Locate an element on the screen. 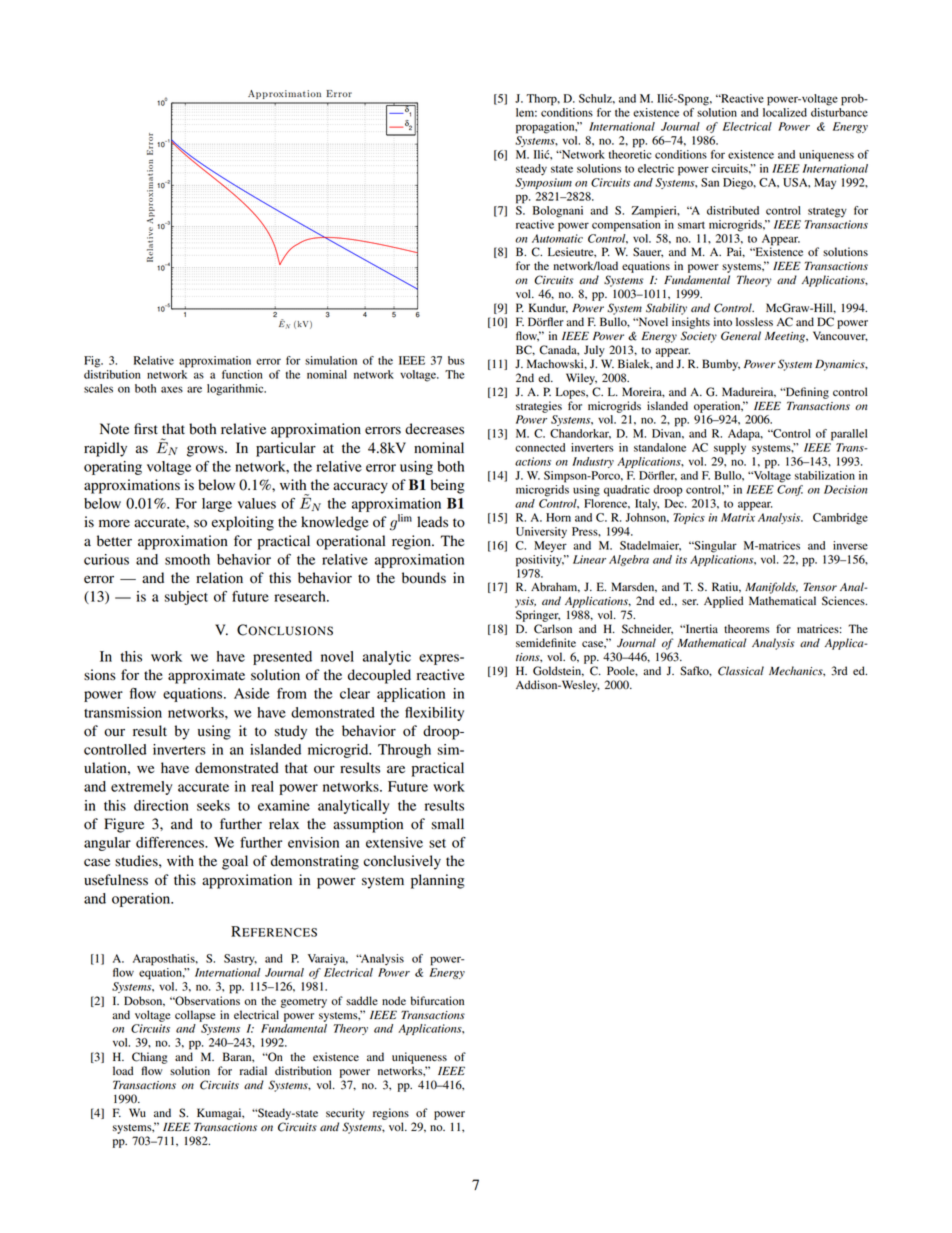 The image size is (952, 1233). being is located at coordinates (448, 486).
